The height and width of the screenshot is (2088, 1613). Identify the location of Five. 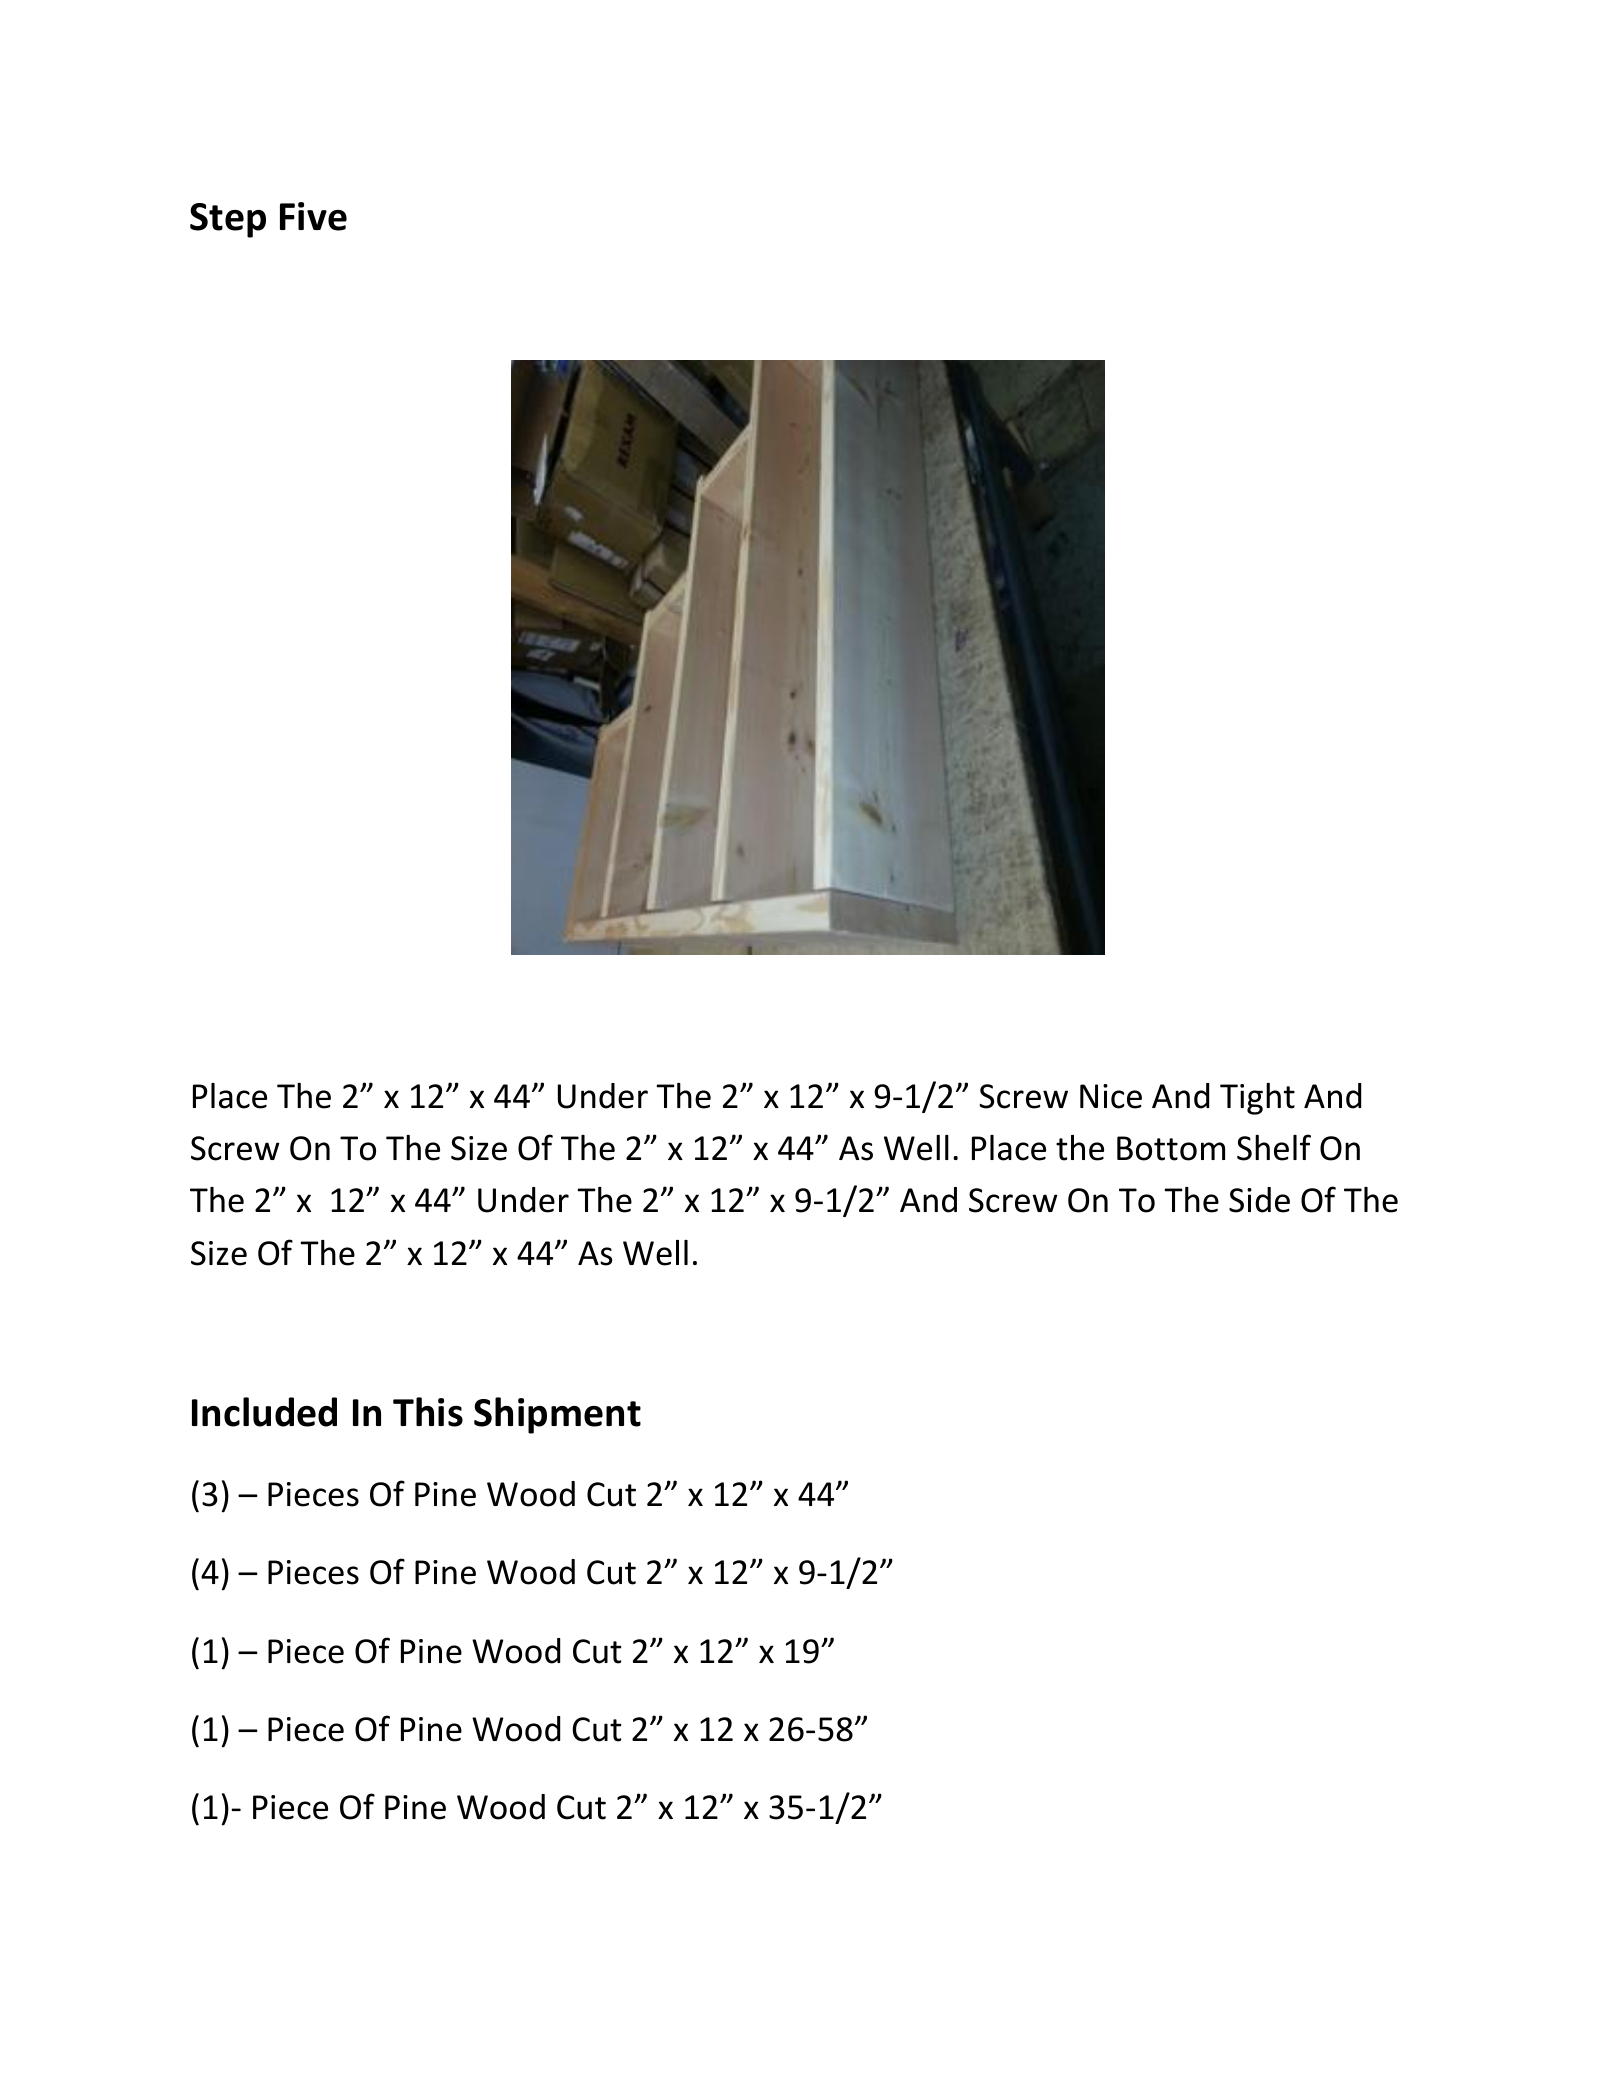
(313, 216).
